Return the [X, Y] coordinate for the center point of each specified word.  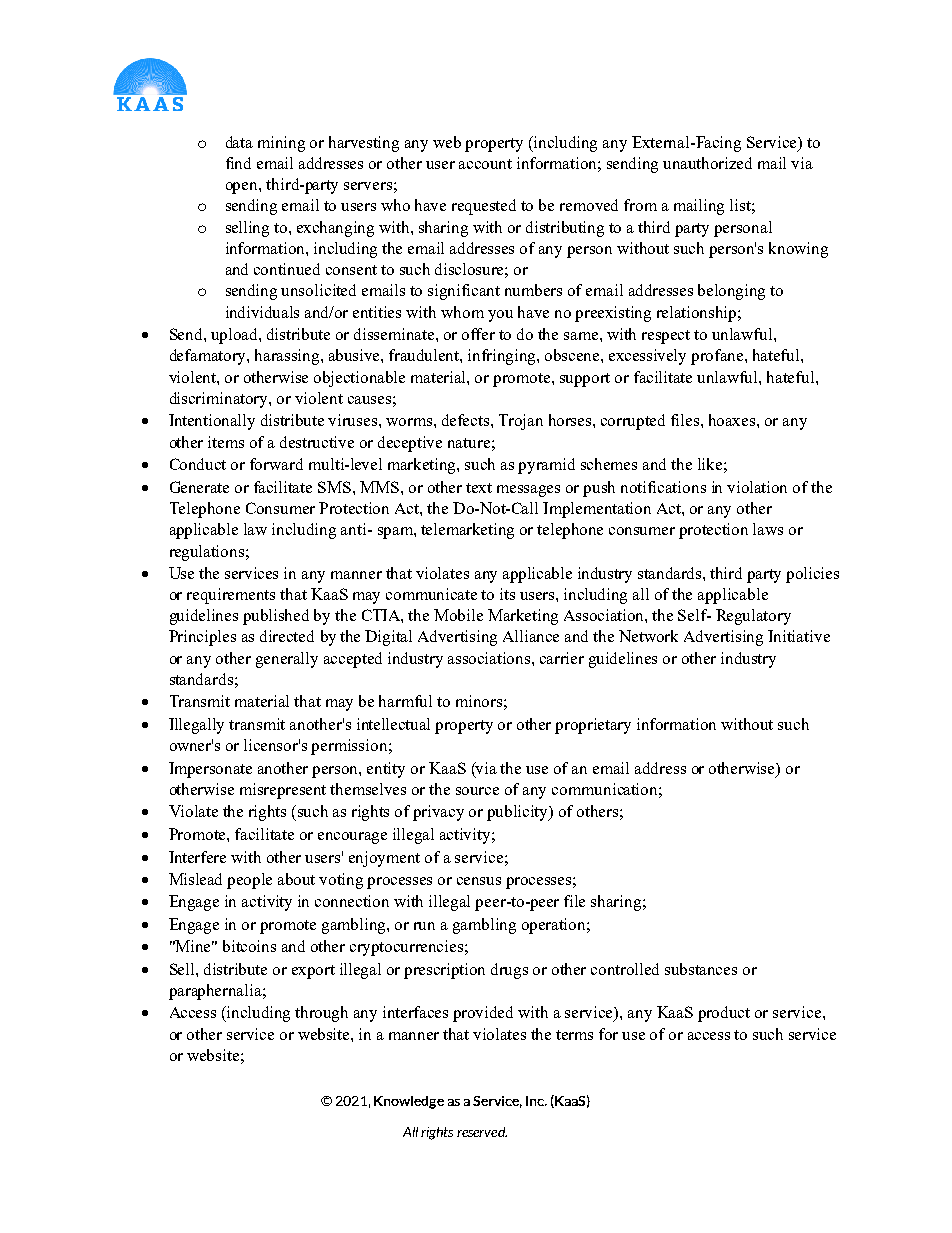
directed [287, 636]
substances [701, 969]
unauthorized [707, 163]
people [249, 881]
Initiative [799, 636]
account [485, 164]
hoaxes [733, 420]
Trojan [521, 422]
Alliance [531, 636]
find [238, 163]
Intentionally [212, 422]
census [479, 881]
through [321, 1014]
